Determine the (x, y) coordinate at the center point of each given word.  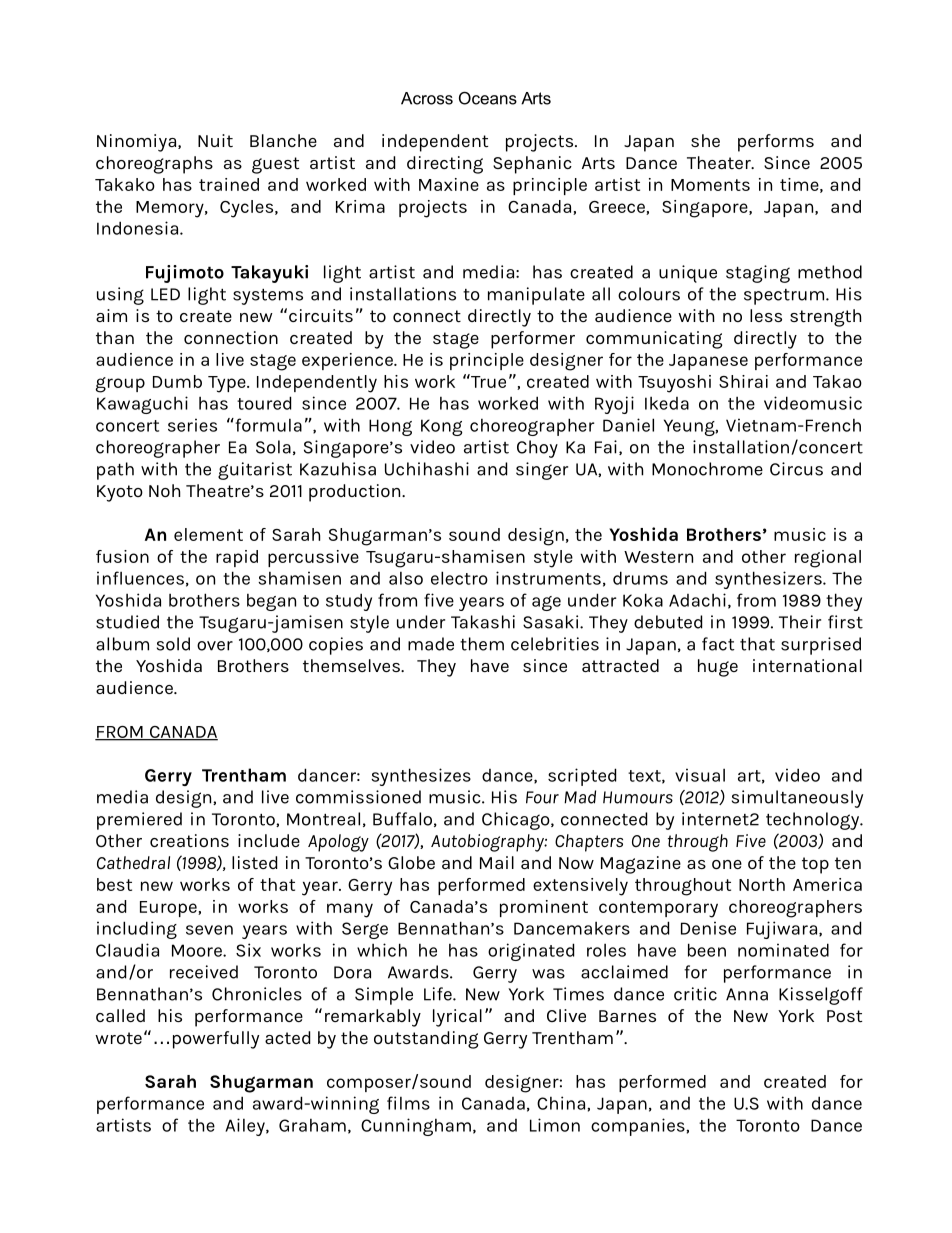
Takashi (483, 622)
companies (639, 1127)
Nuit (215, 140)
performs (776, 143)
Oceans (488, 98)
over (215, 646)
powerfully (216, 1040)
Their (800, 622)
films (408, 1103)
